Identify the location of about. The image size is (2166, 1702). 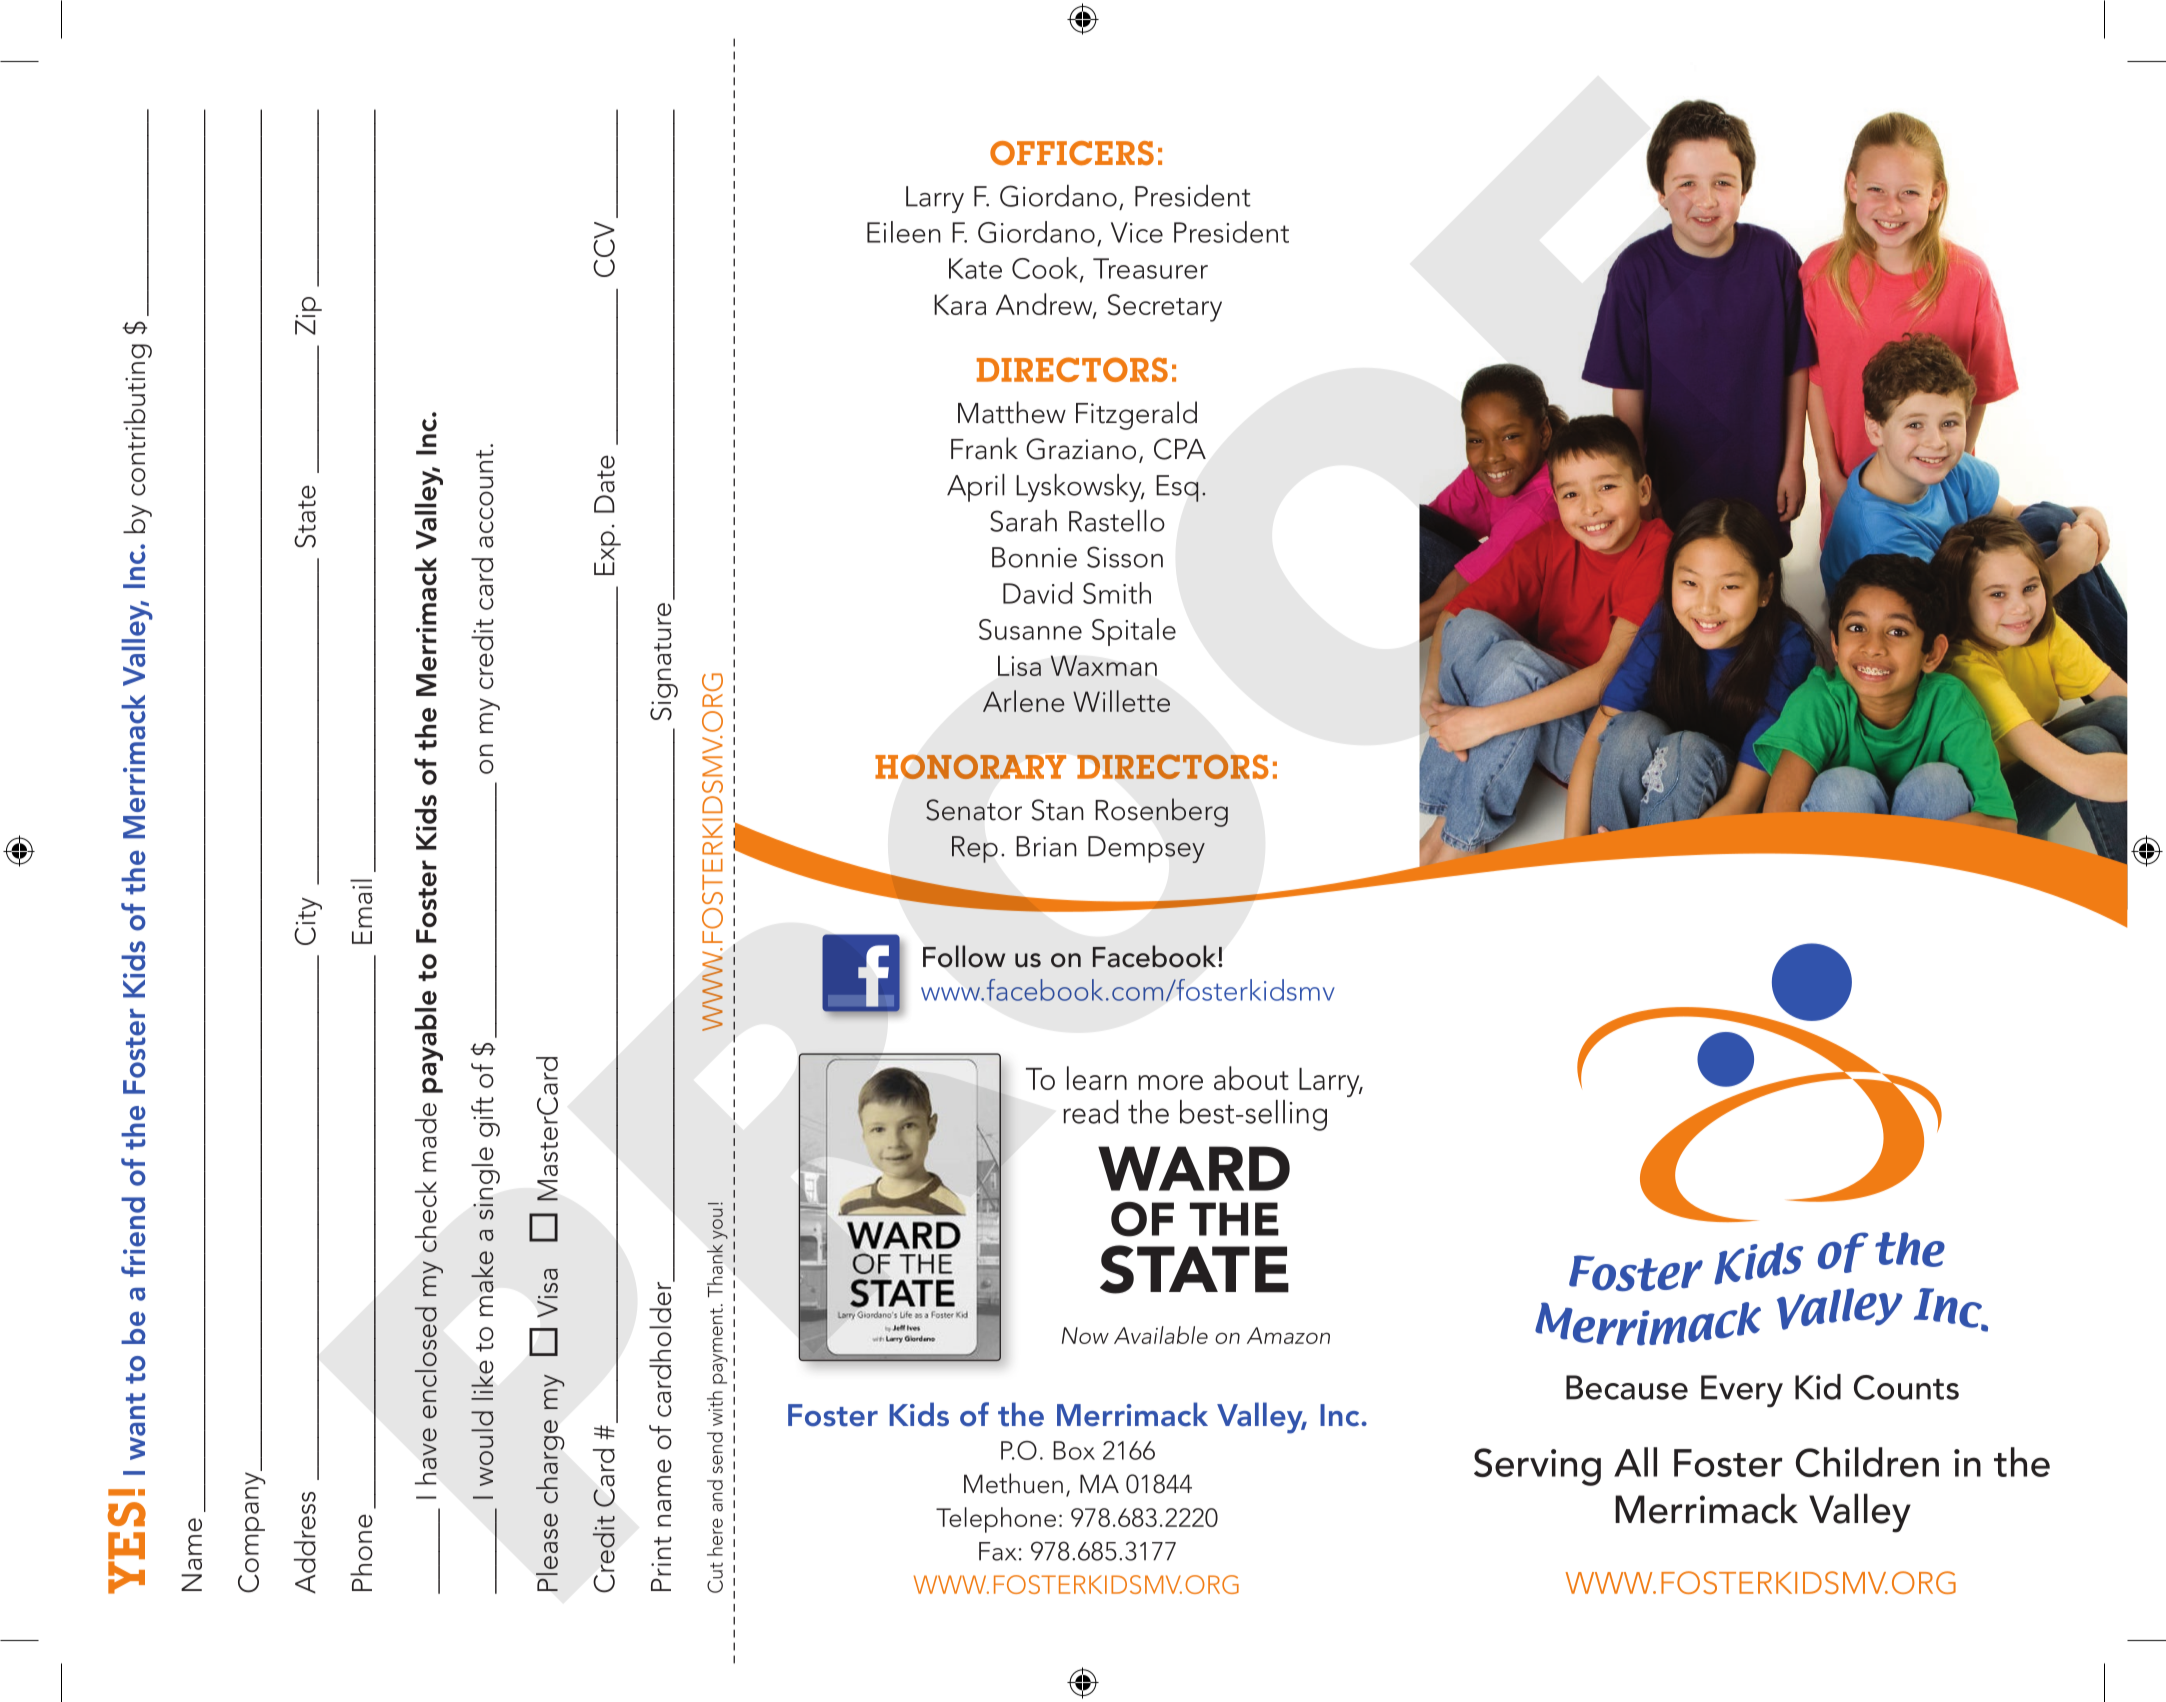
(1251, 1078).
